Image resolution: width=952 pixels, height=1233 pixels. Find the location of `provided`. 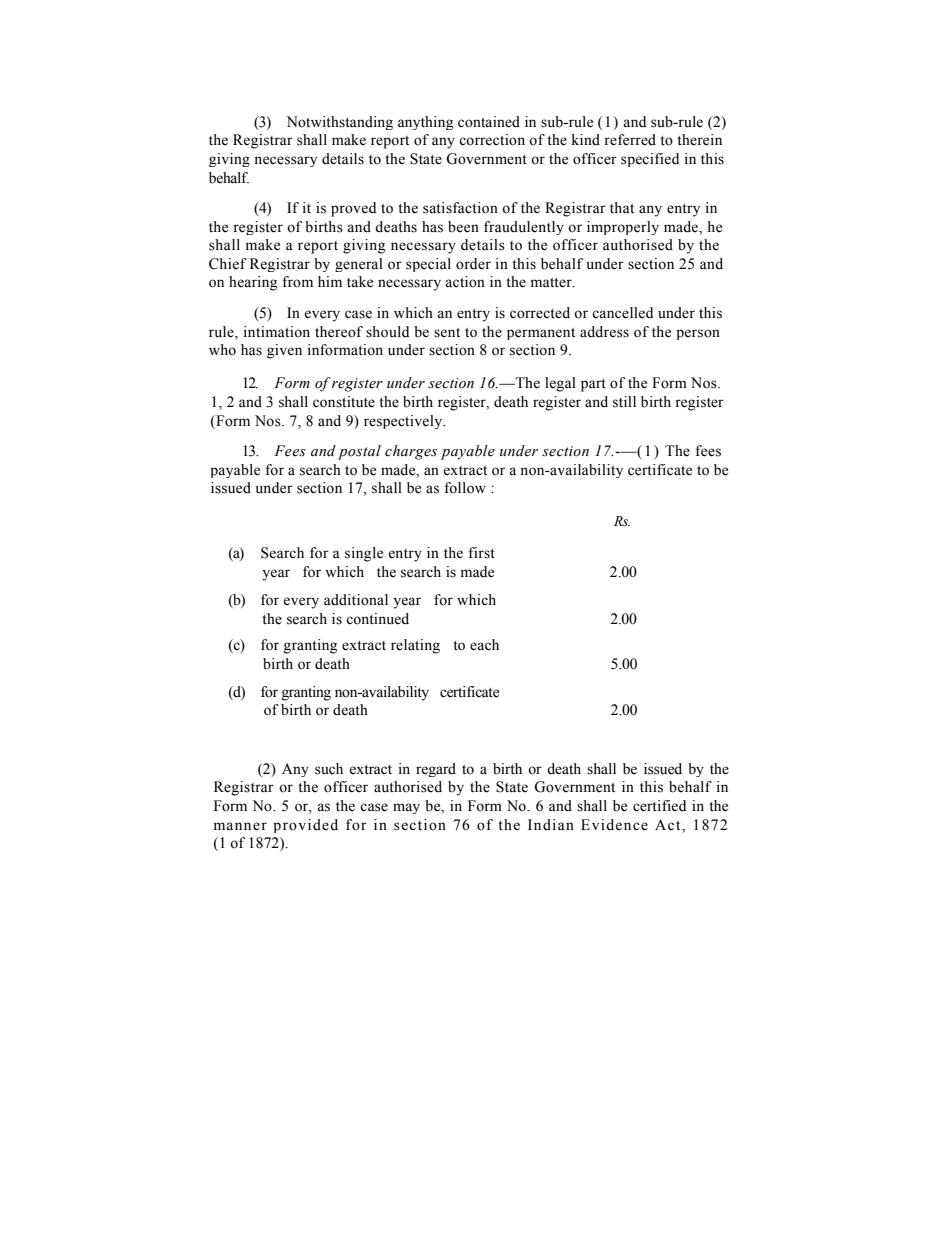

provided is located at coordinates (305, 826).
